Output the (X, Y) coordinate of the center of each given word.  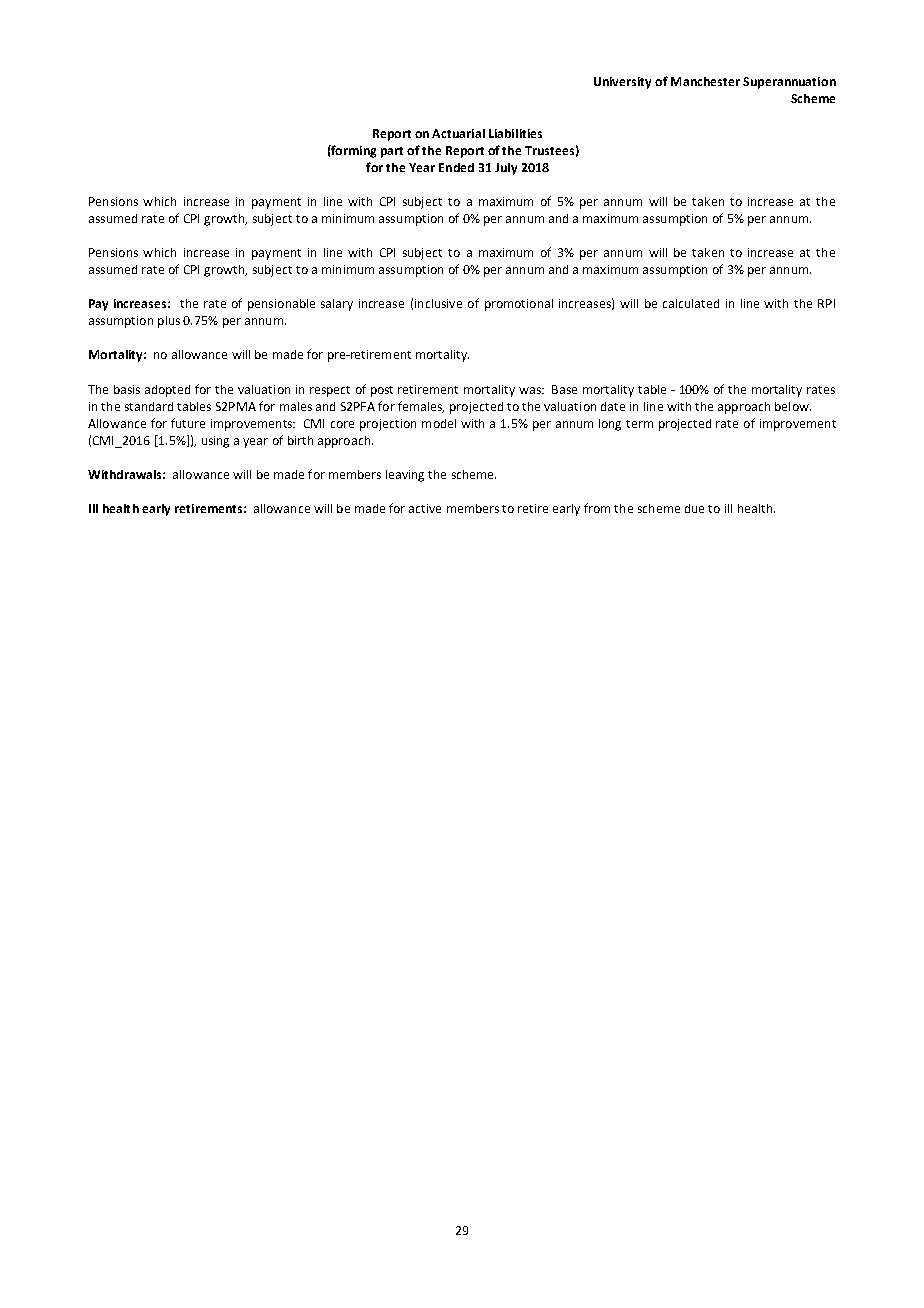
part (392, 152)
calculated (691, 303)
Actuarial (458, 133)
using (215, 442)
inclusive (438, 303)
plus (169, 322)
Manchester (705, 81)
